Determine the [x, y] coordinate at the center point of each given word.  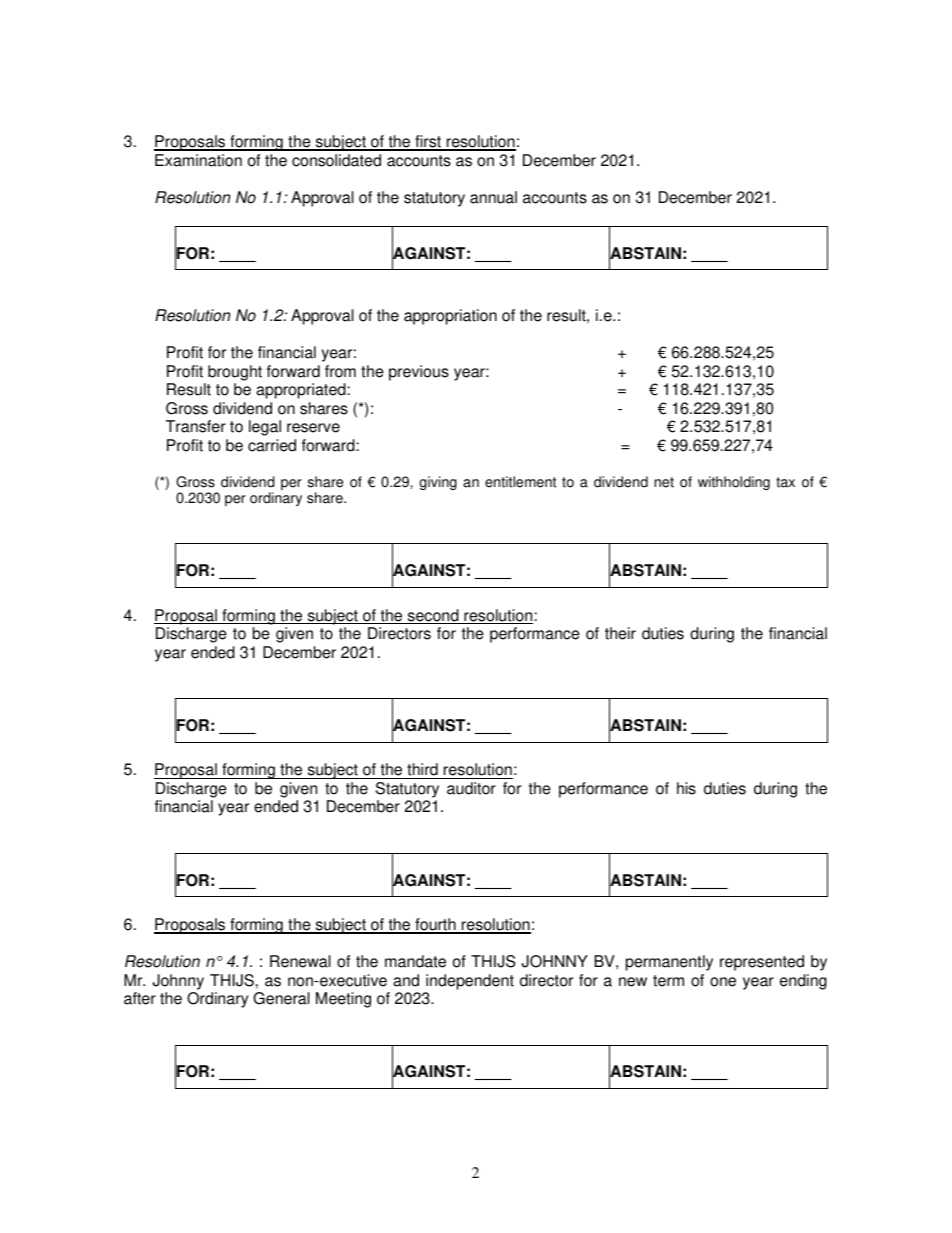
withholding [734, 483]
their [620, 633]
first [428, 142]
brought [235, 373]
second [433, 616]
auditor [471, 788]
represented [762, 963]
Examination [198, 160]
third [422, 771]
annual [493, 197]
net [664, 482]
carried [272, 445]
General [281, 998]
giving [438, 483]
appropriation [450, 317]
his [686, 788]
